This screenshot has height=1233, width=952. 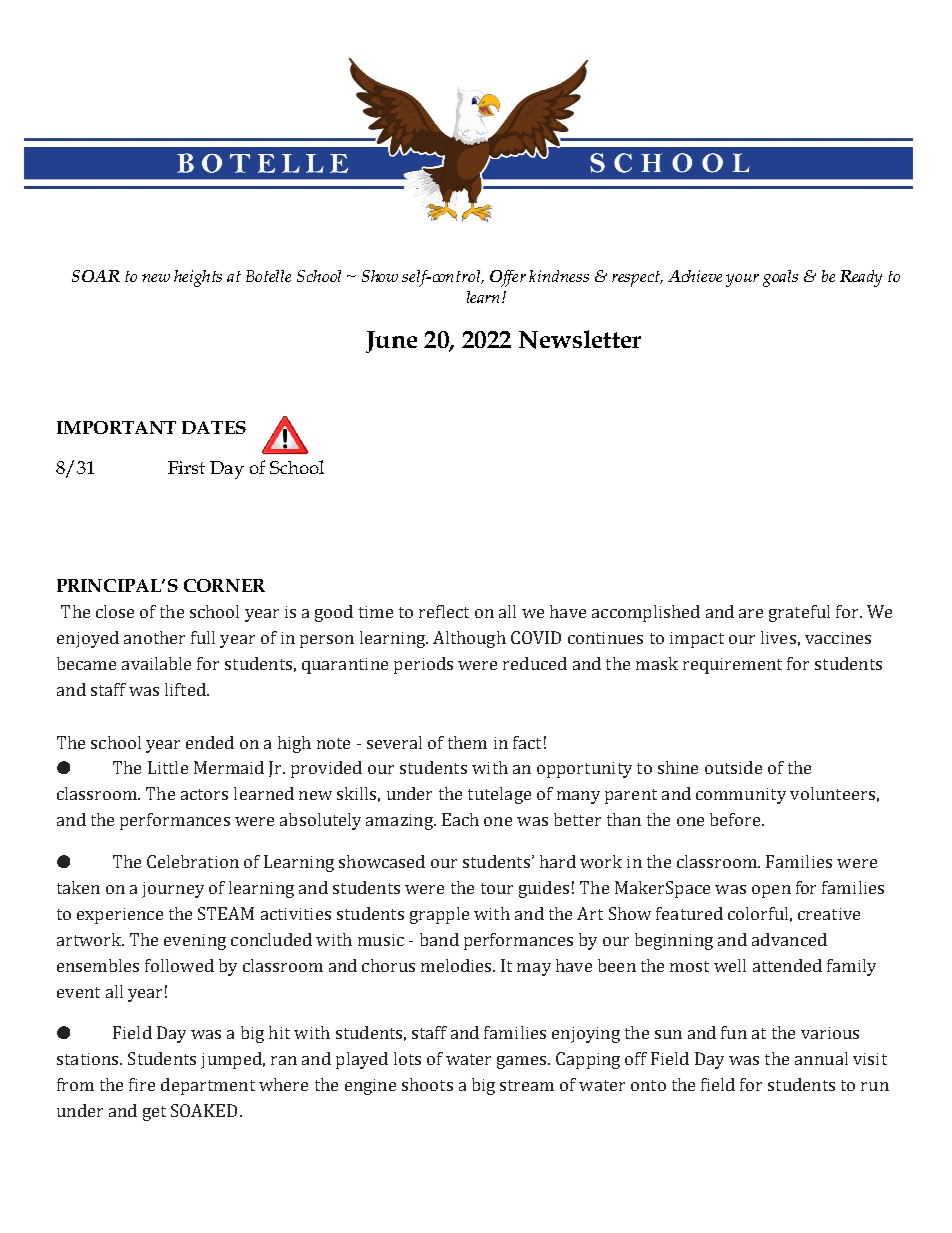 I want to click on grateful, so click(x=799, y=613).
